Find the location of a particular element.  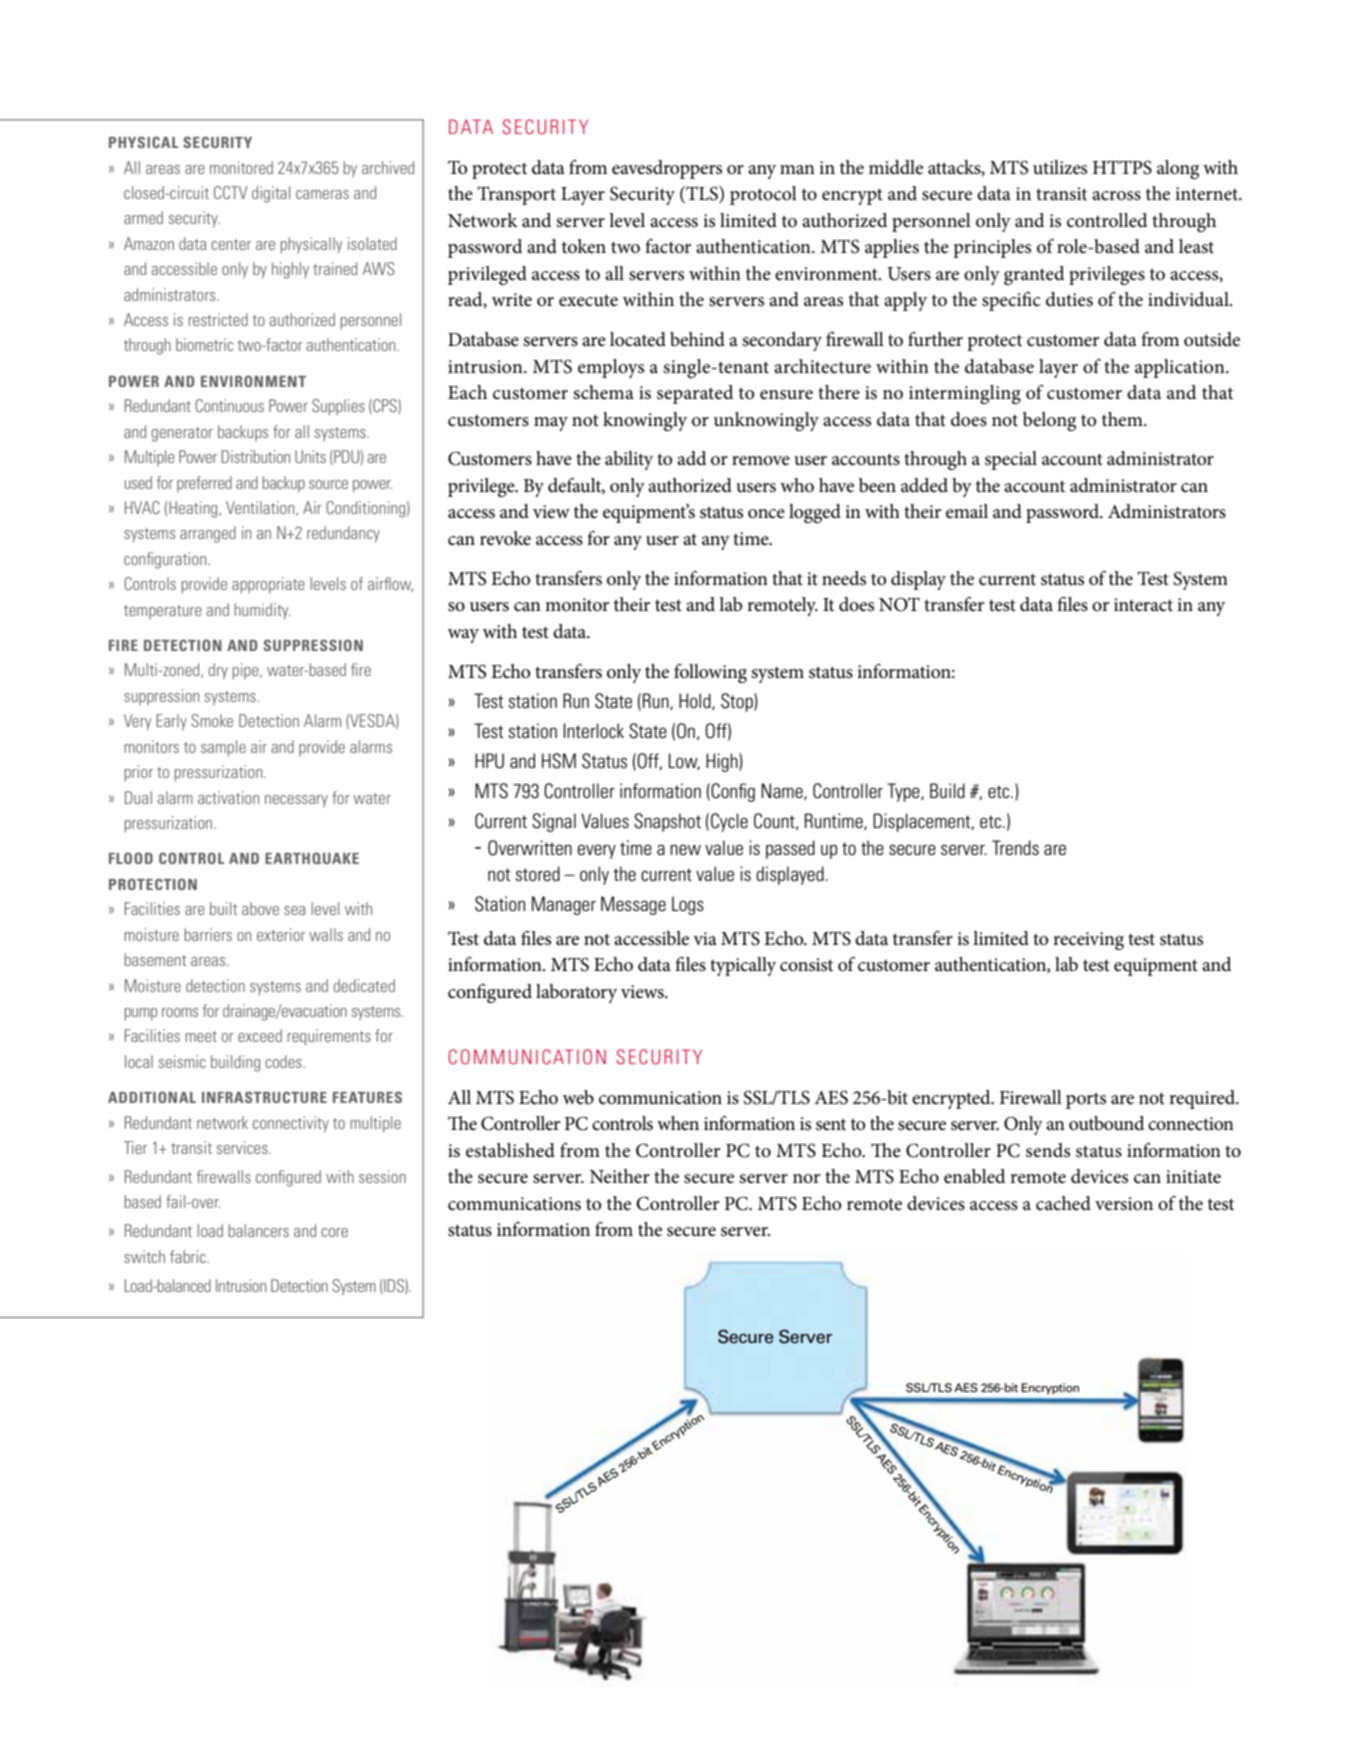

digital is located at coordinates (271, 194).
